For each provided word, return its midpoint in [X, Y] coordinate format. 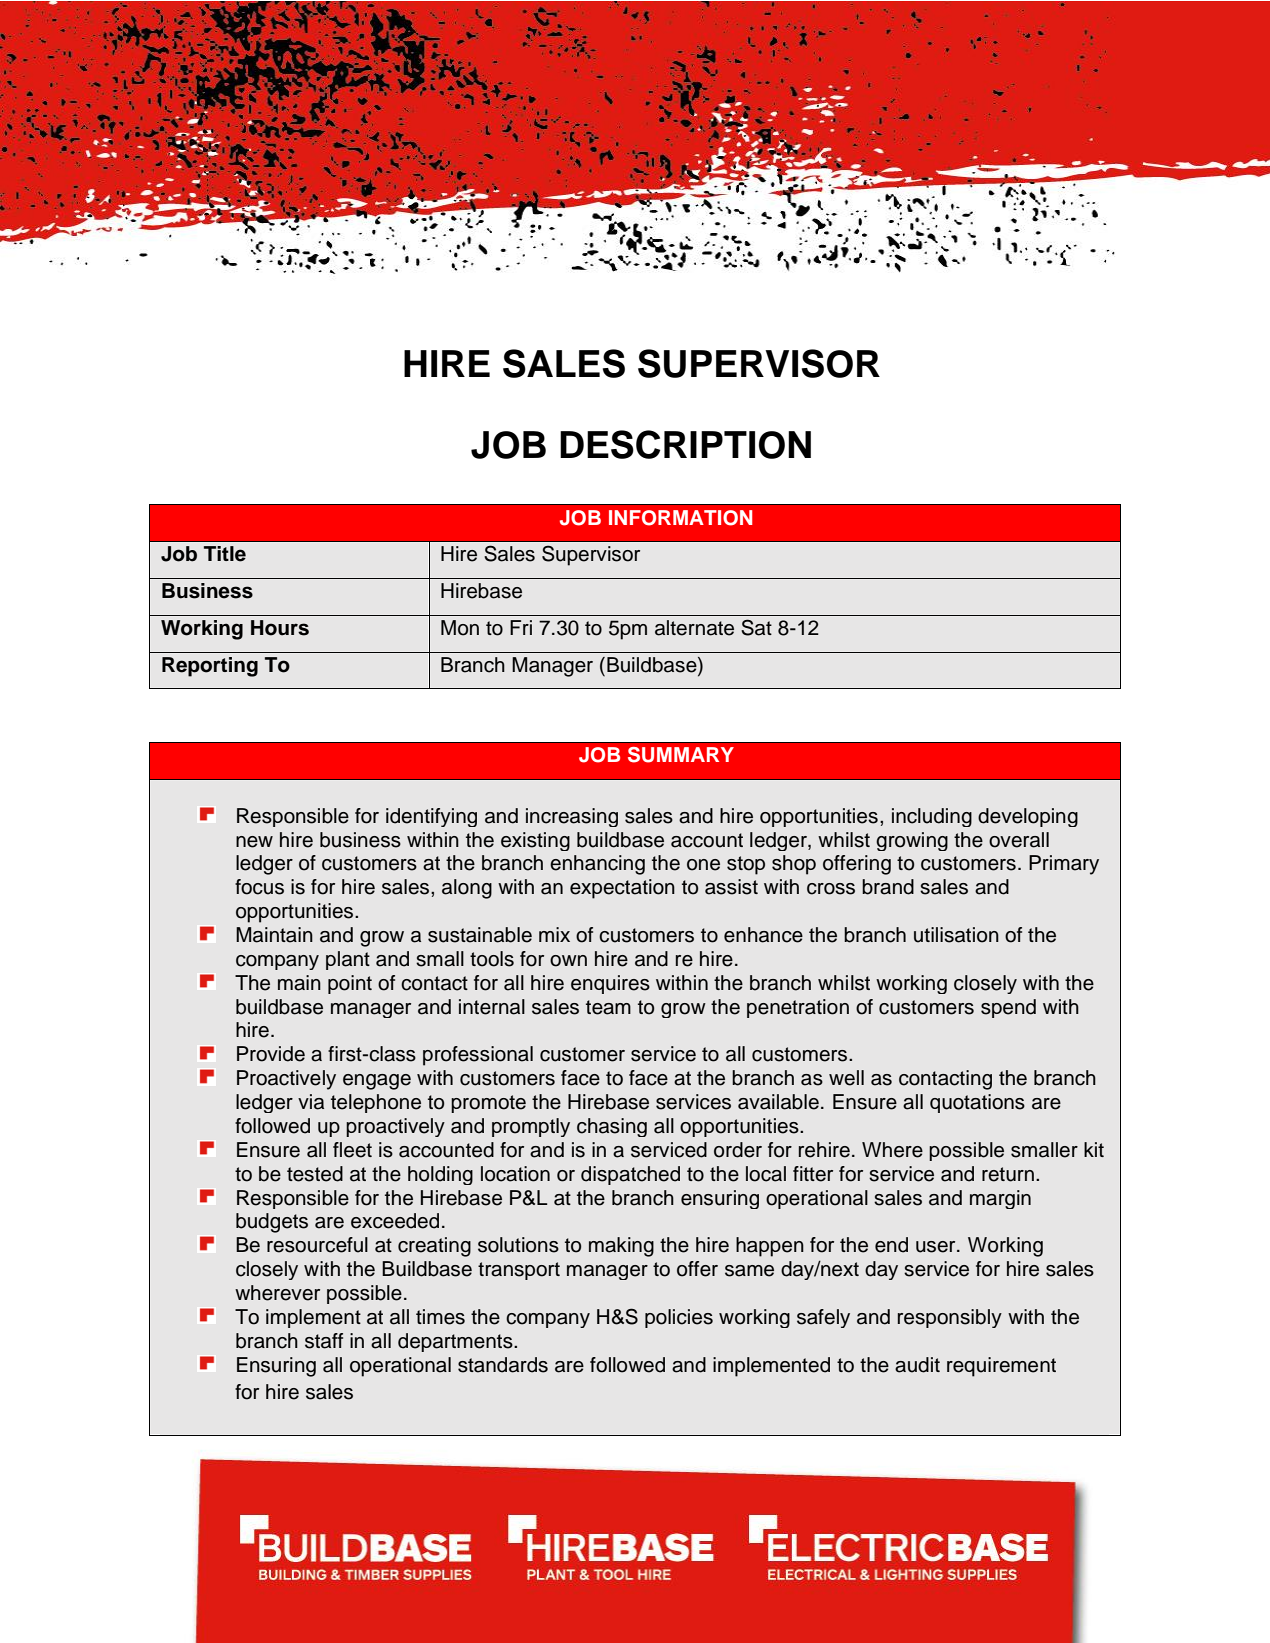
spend [1008, 1008]
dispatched [630, 1175]
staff [324, 1341]
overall [1019, 840]
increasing [572, 817]
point [350, 984]
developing [1028, 817]
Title [225, 554]
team [608, 1007]
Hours [280, 628]
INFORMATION [680, 518]
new [254, 842]
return [1008, 1174]
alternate [694, 628]
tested [315, 1174]
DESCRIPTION [685, 444]
